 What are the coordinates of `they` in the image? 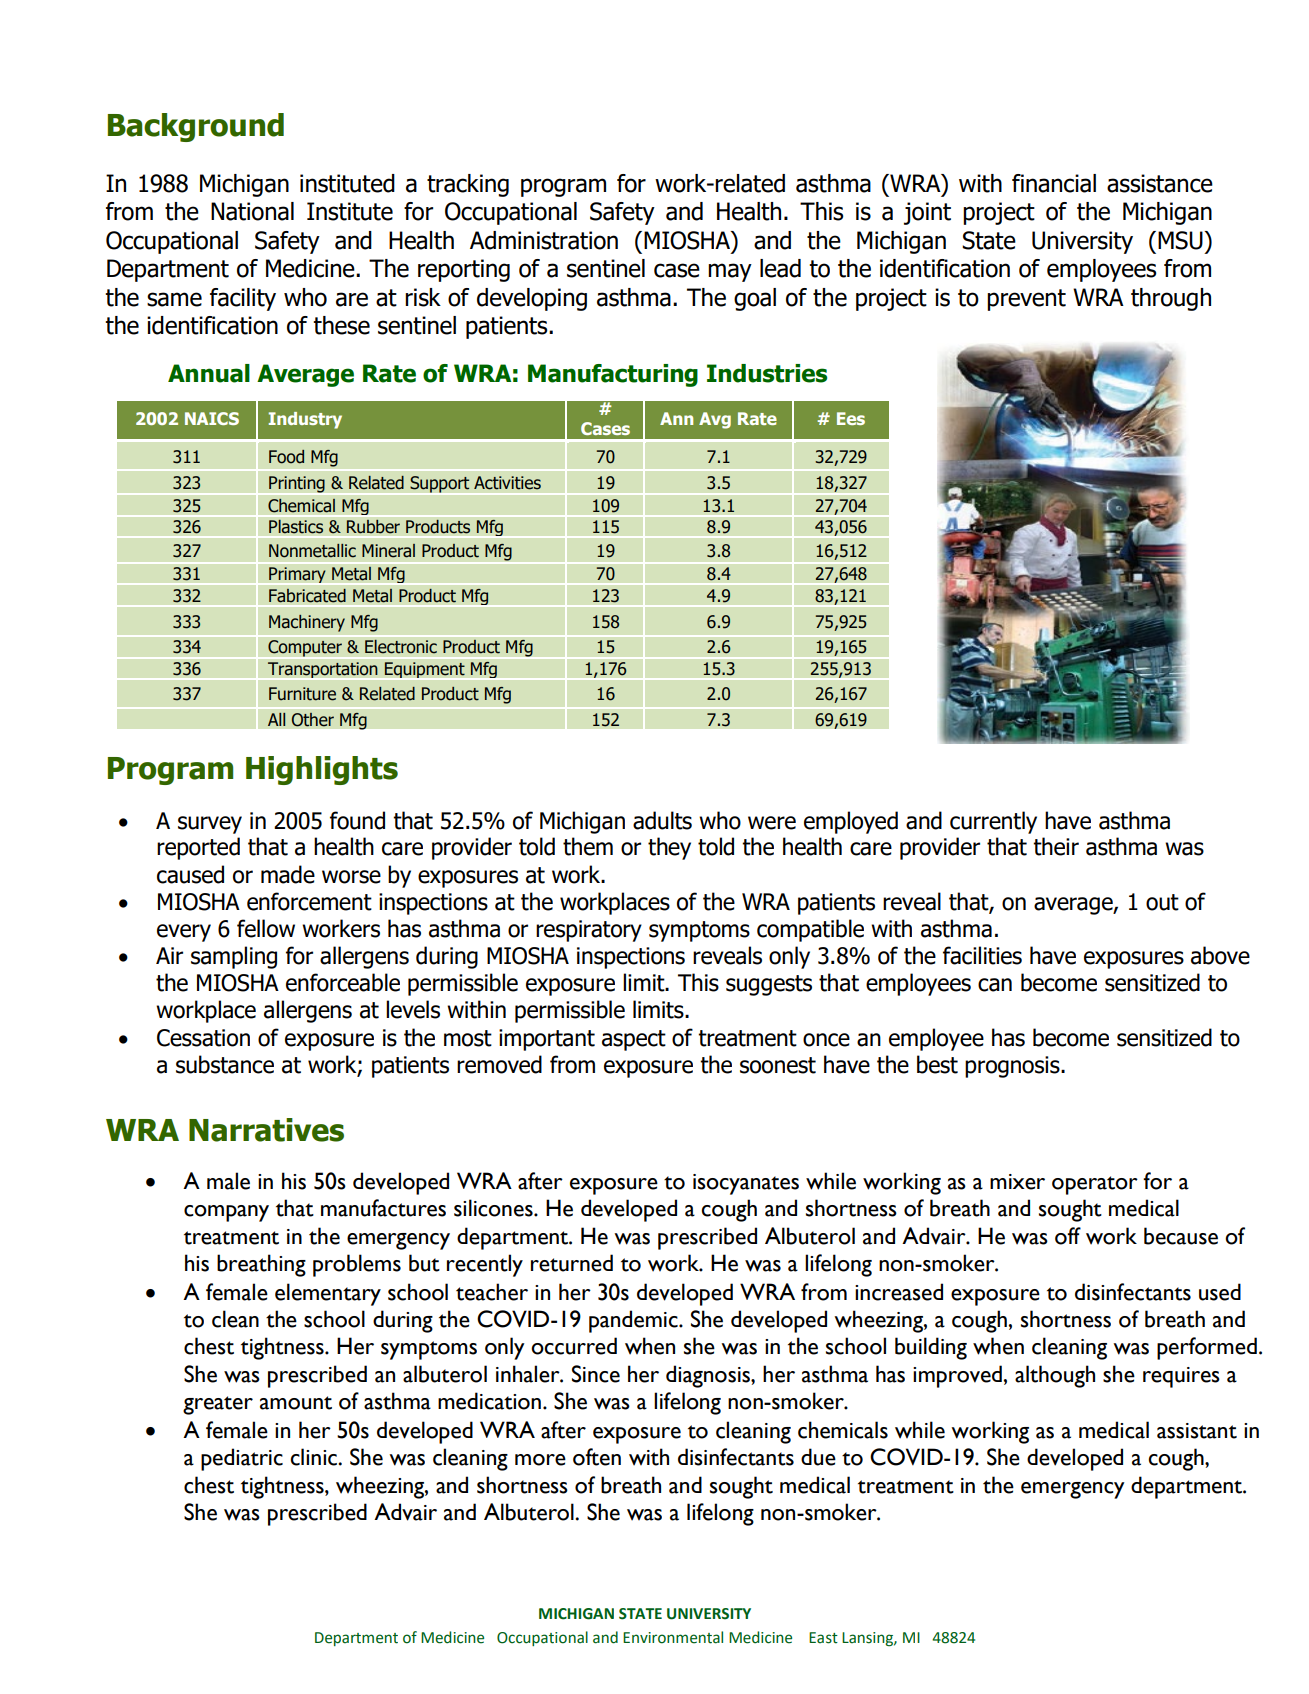 It's located at (669, 848).
